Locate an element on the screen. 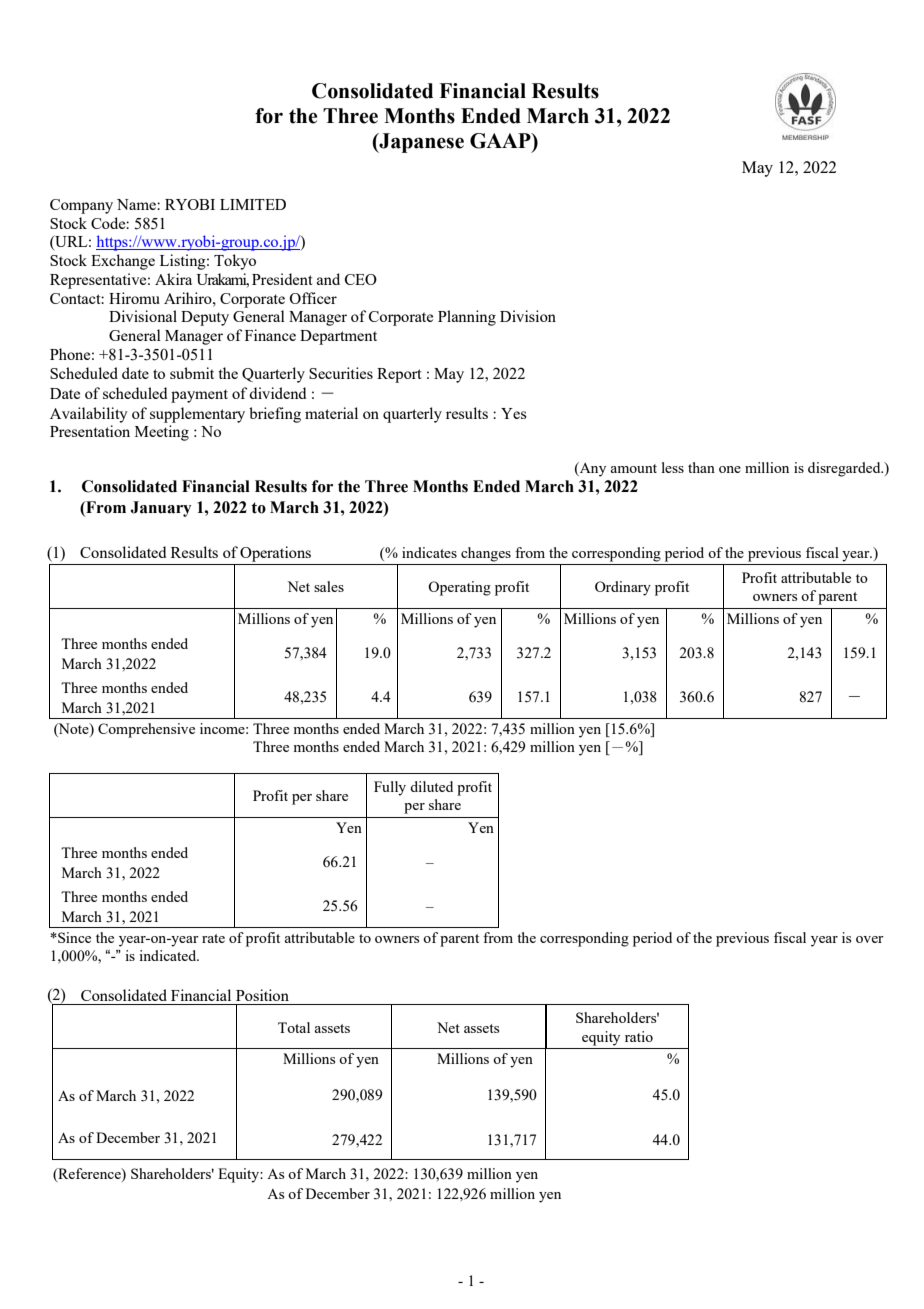  submit is located at coordinates (192, 373).
